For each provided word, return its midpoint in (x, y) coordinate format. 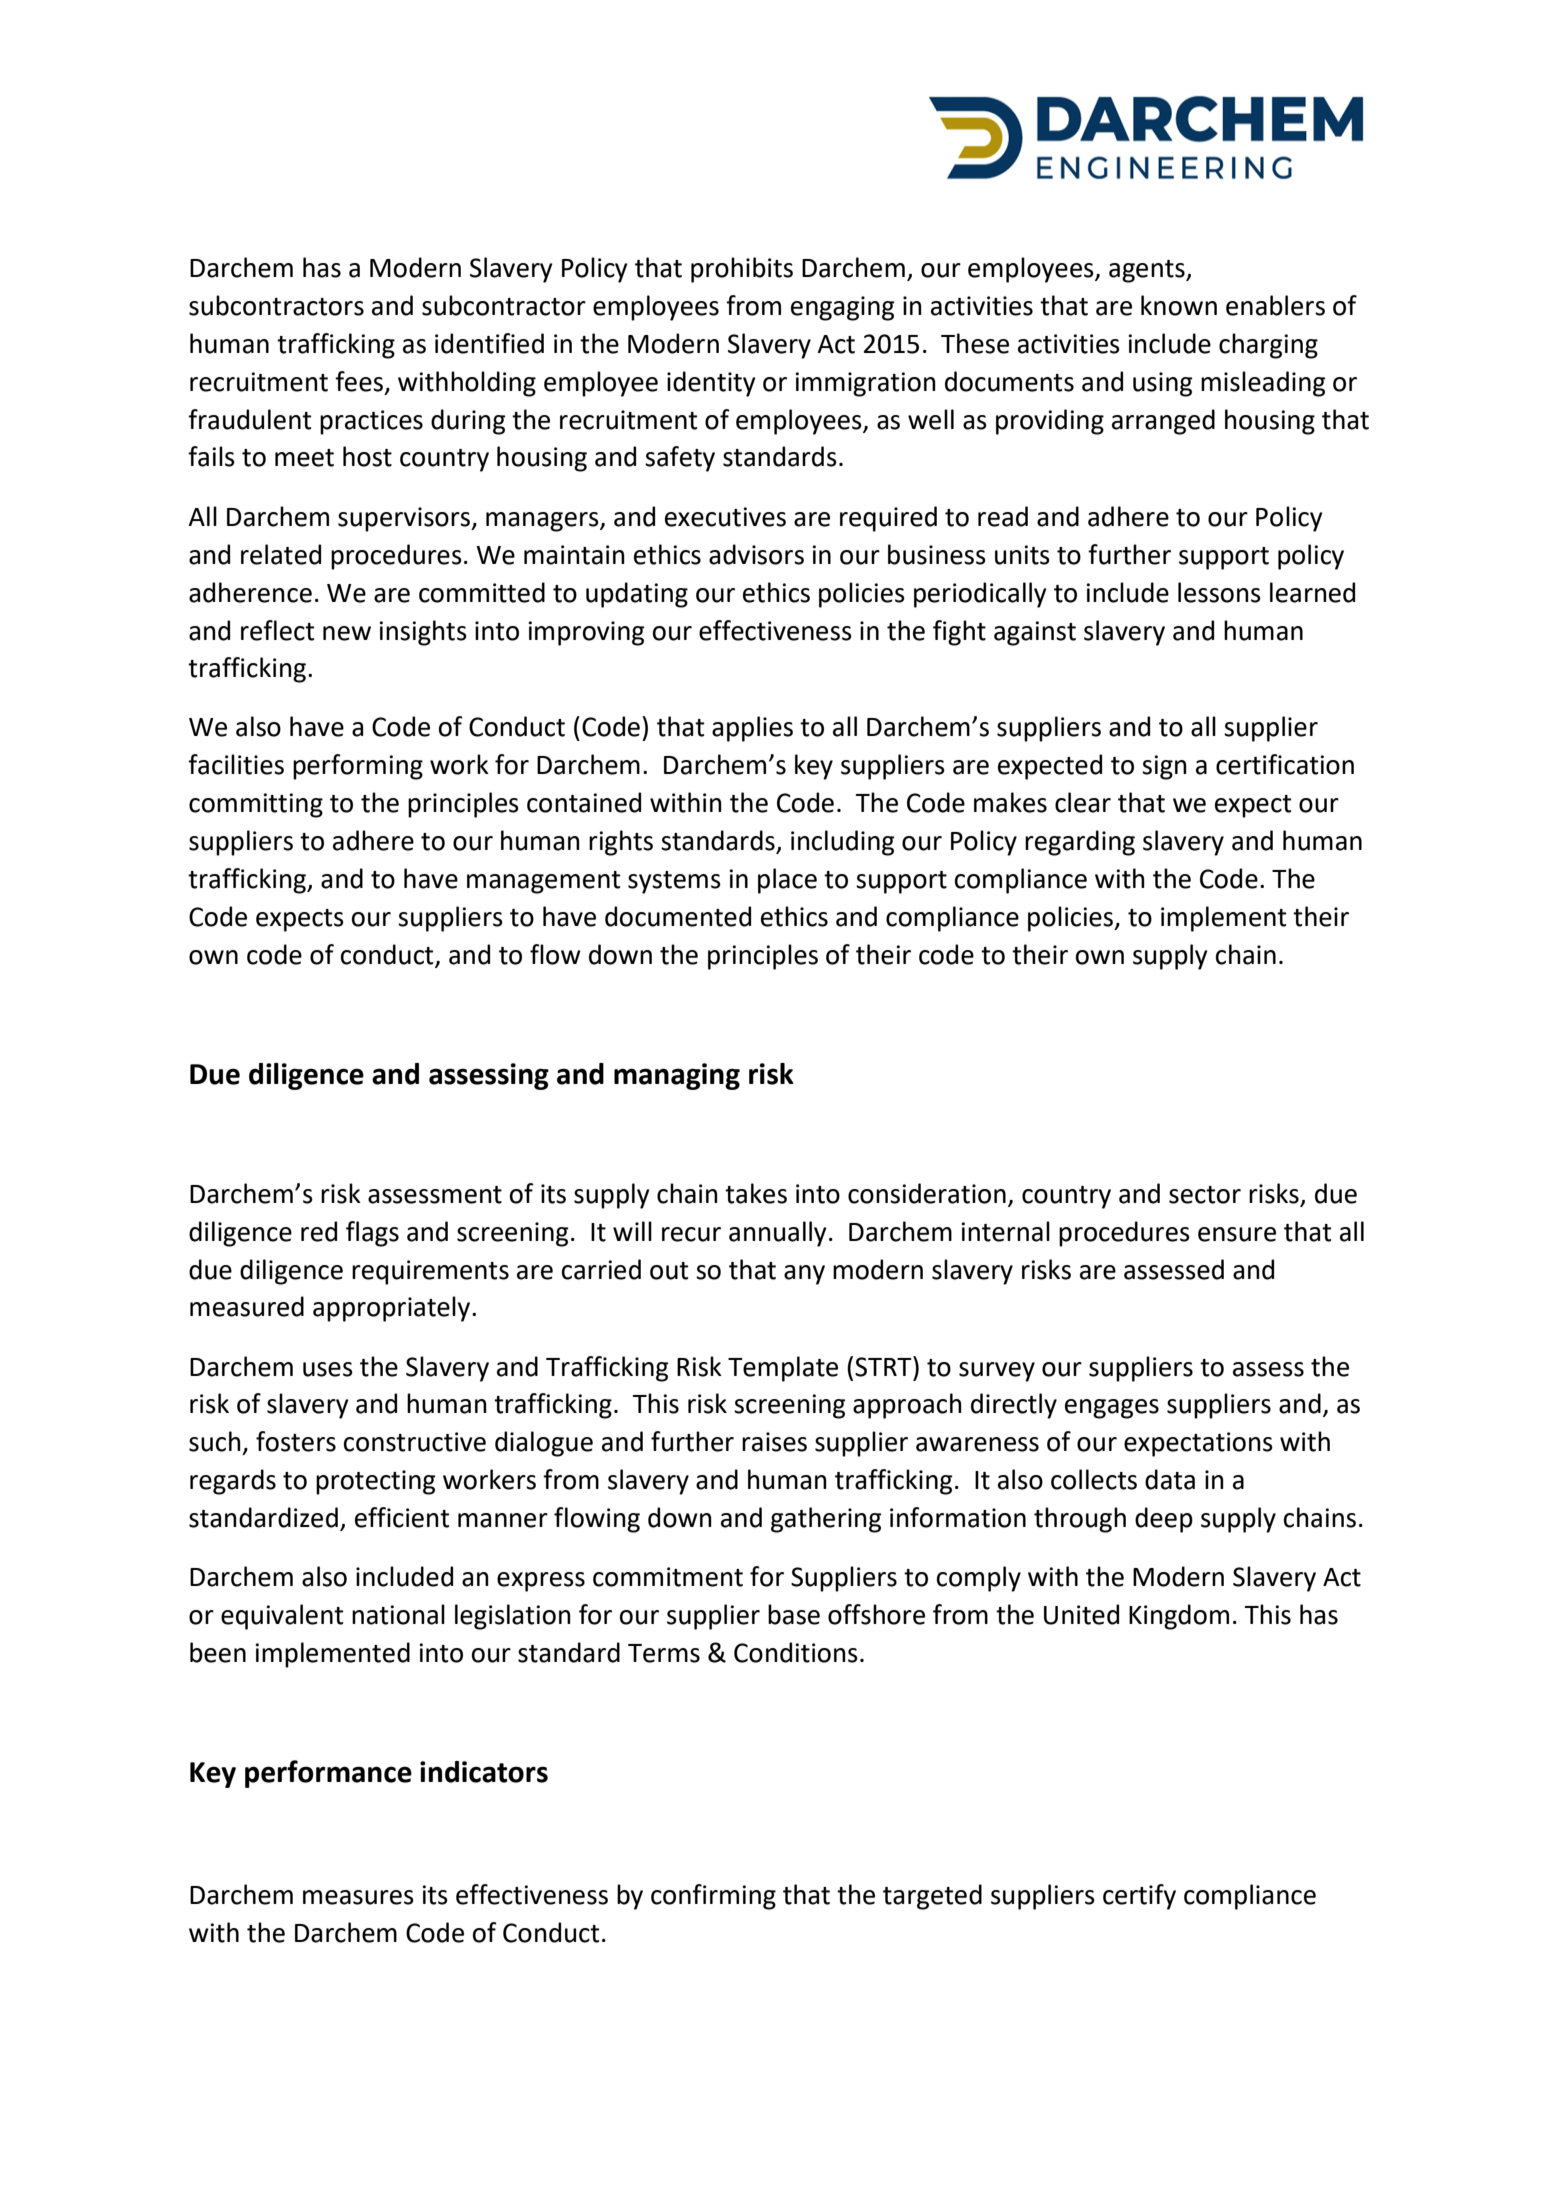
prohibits (742, 270)
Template (783, 1369)
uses (328, 1369)
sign (1164, 767)
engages (1112, 1409)
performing (358, 767)
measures (358, 1897)
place (787, 881)
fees (359, 381)
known (1179, 305)
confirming (713, 1897)
